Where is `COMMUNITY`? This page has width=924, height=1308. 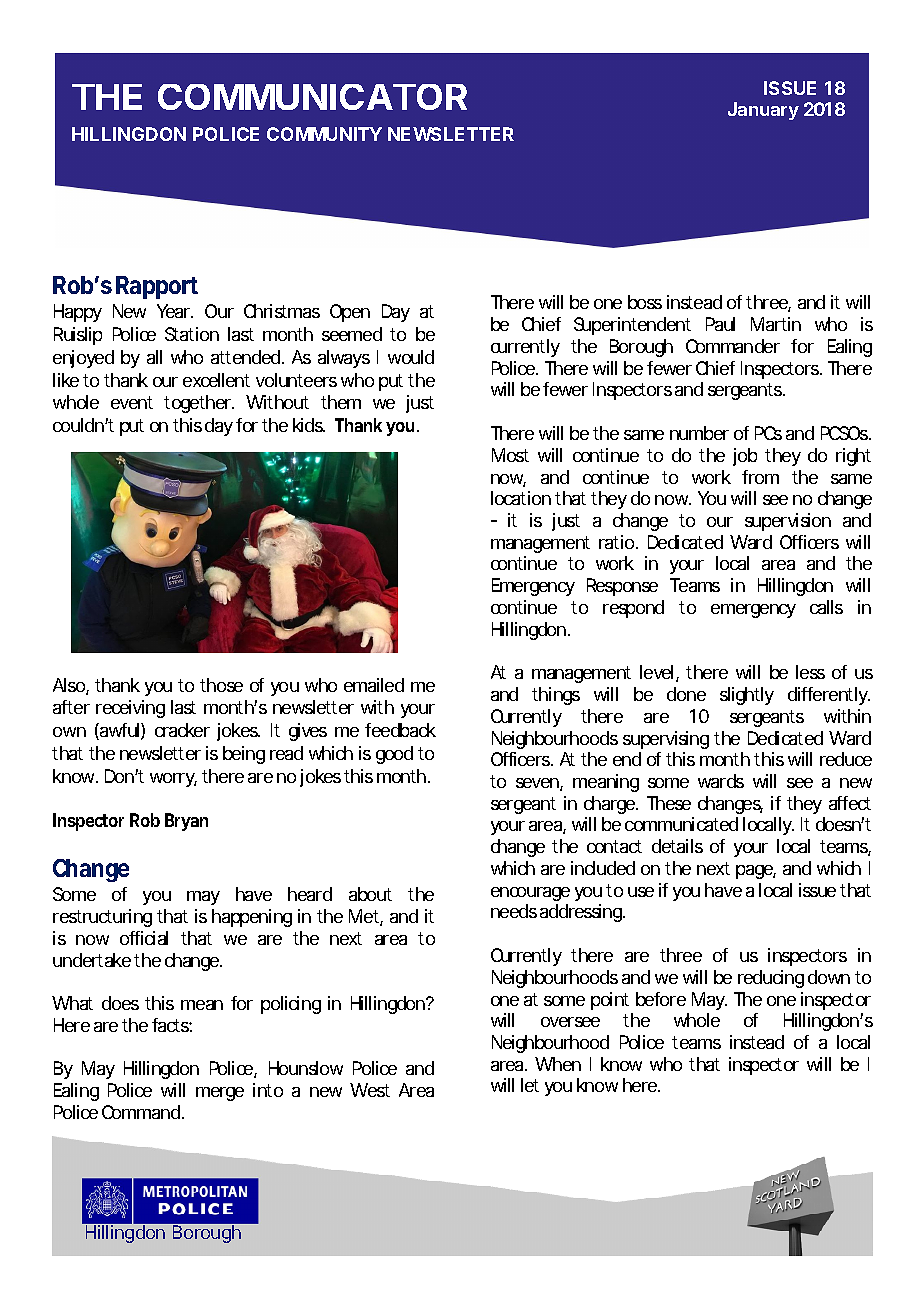
COMMUNITY is located at coordinates (324, 134).
